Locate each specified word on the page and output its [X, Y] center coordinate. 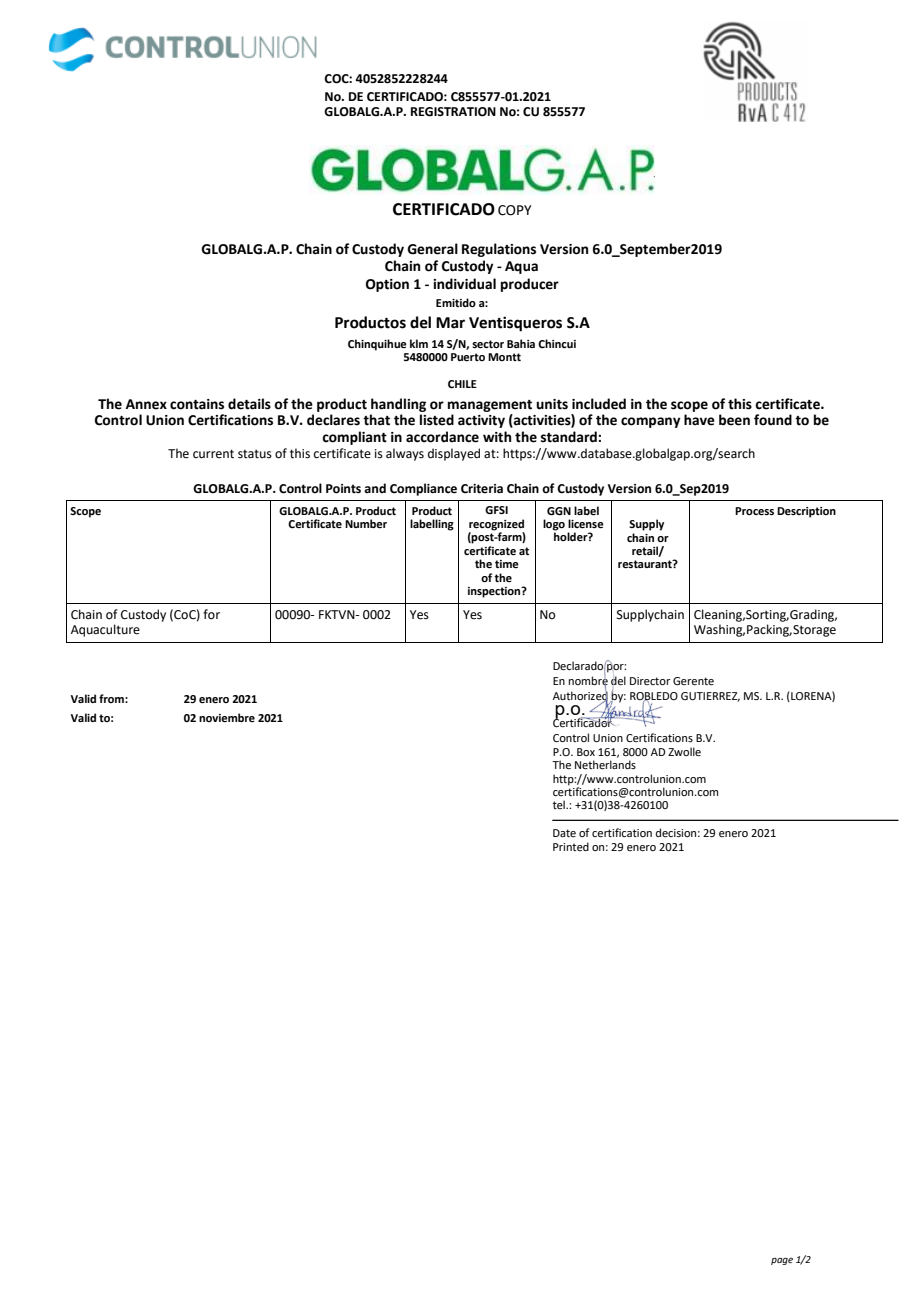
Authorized [580, 695]
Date [564, 833]
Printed [571, 846]
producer [530, 285]
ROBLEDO [654, 697]
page [782, 1261]
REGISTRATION [453, 112]
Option [387, 285]
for [211, 614]
